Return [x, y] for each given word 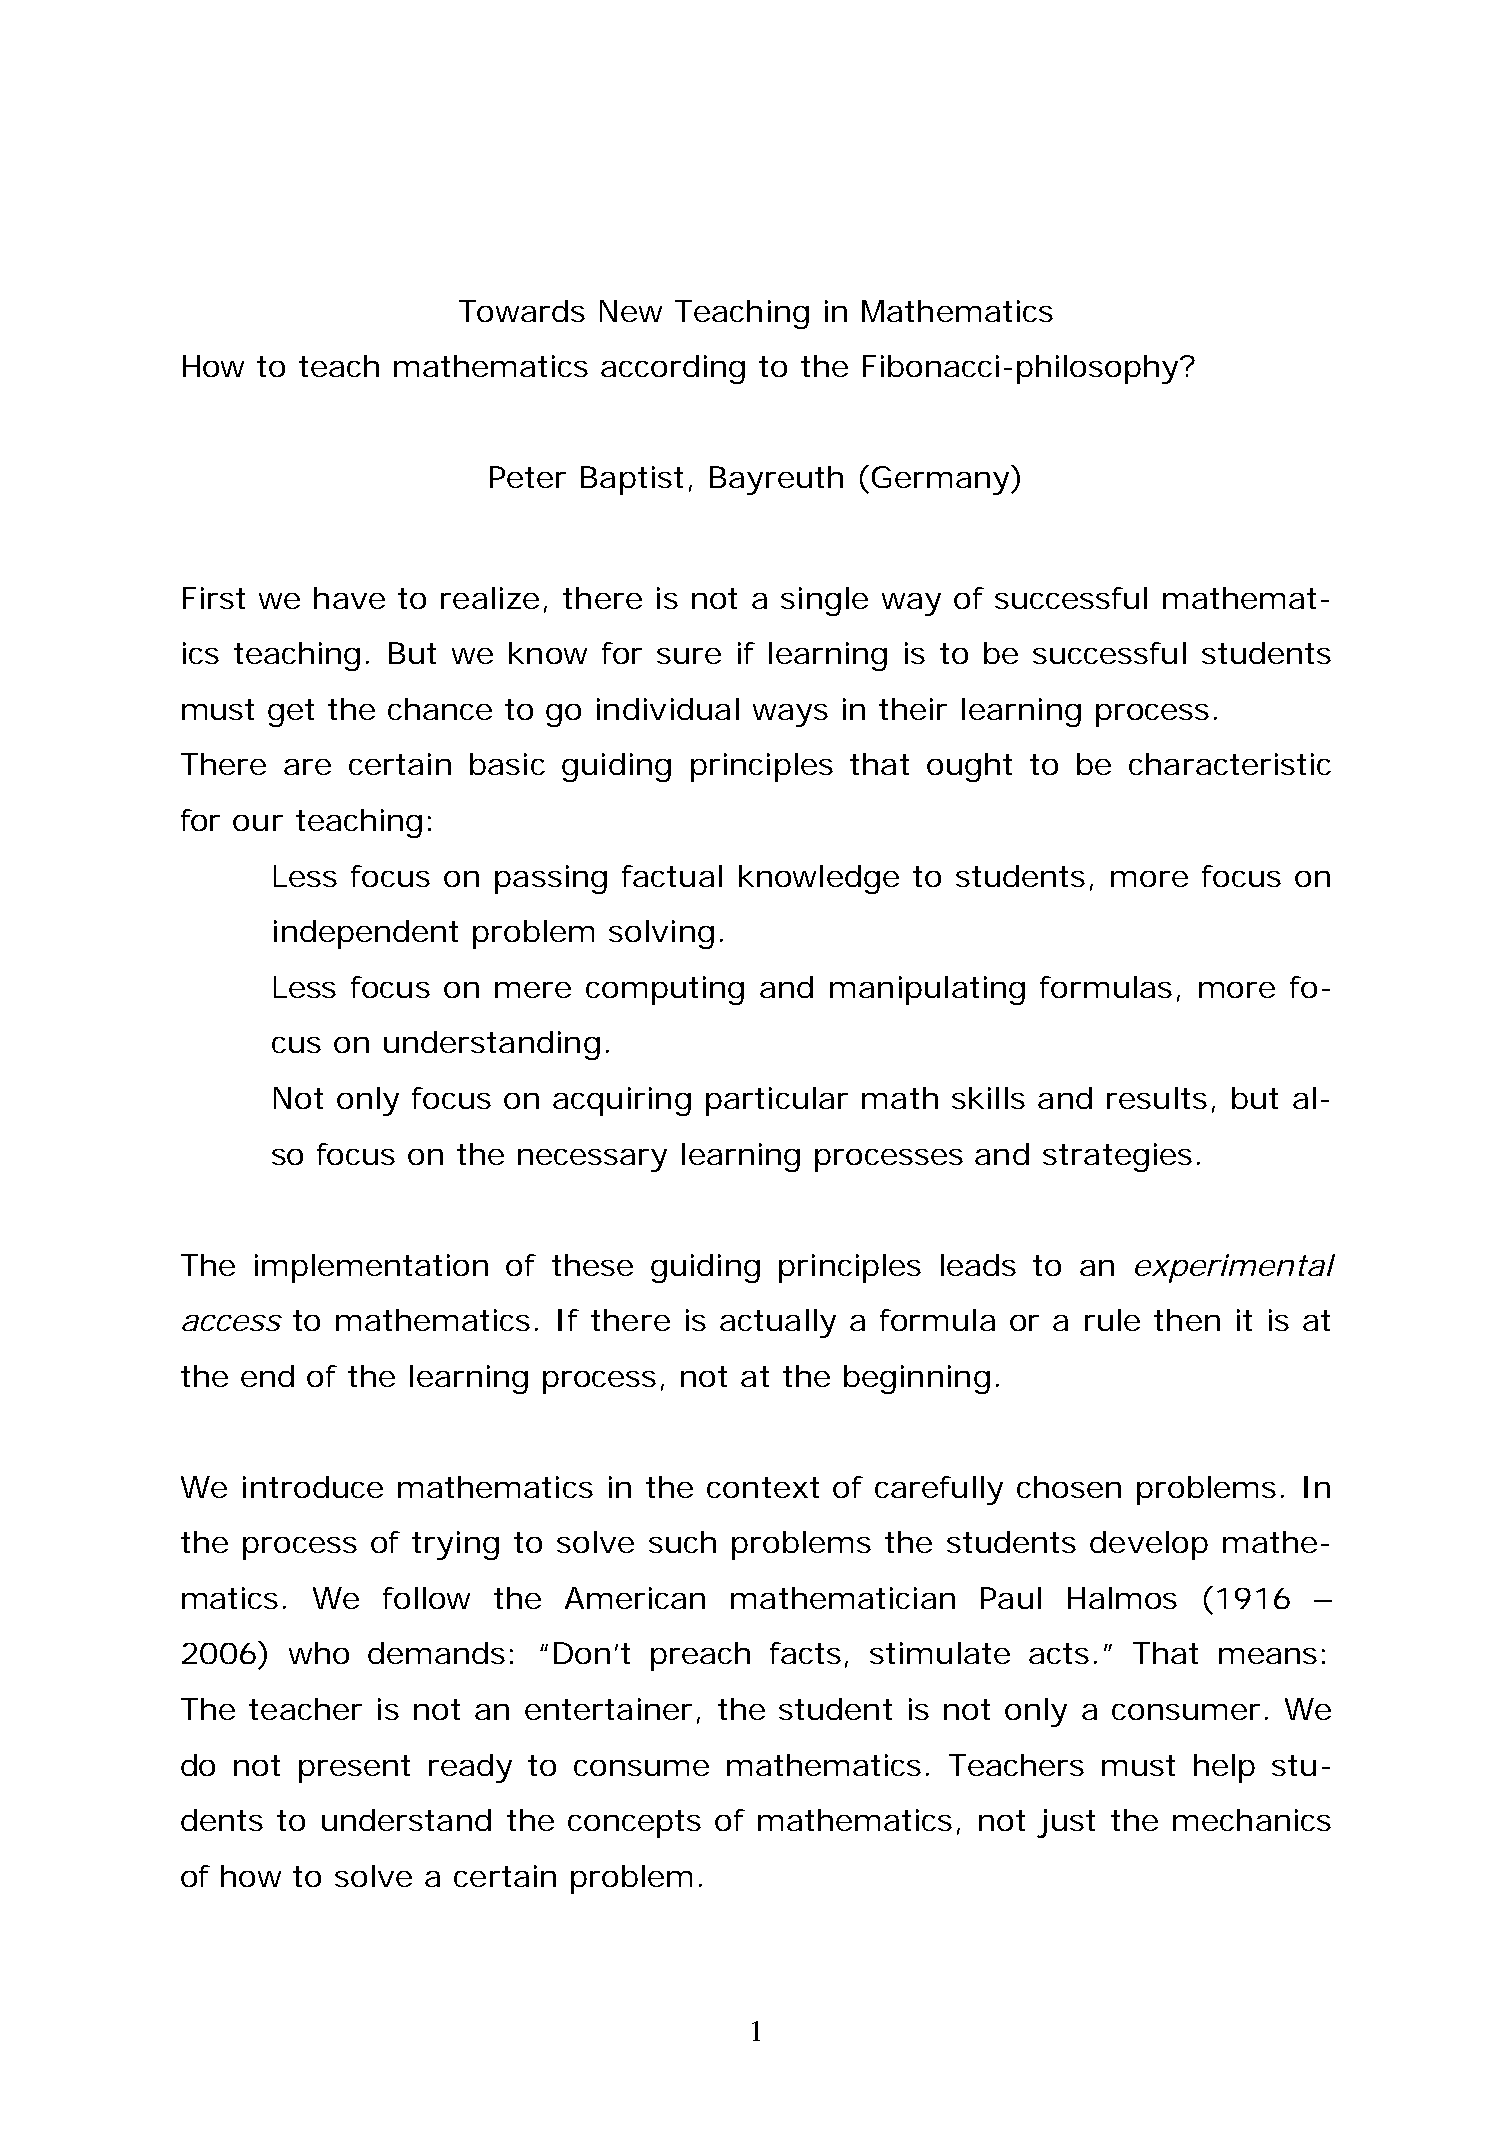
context [763, 1487]
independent [366, 934]
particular [777, 1101]
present [354, 1769]
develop [1149, 1545]
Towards [522, 311]
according [673, 369]
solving [661, 934]
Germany [942, 480]
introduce [313, 1487]
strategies [1117, 1157]
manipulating [927, 990]
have [349, 598]
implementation [371, 1268]
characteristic [1230, 764]
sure [689, 656]
